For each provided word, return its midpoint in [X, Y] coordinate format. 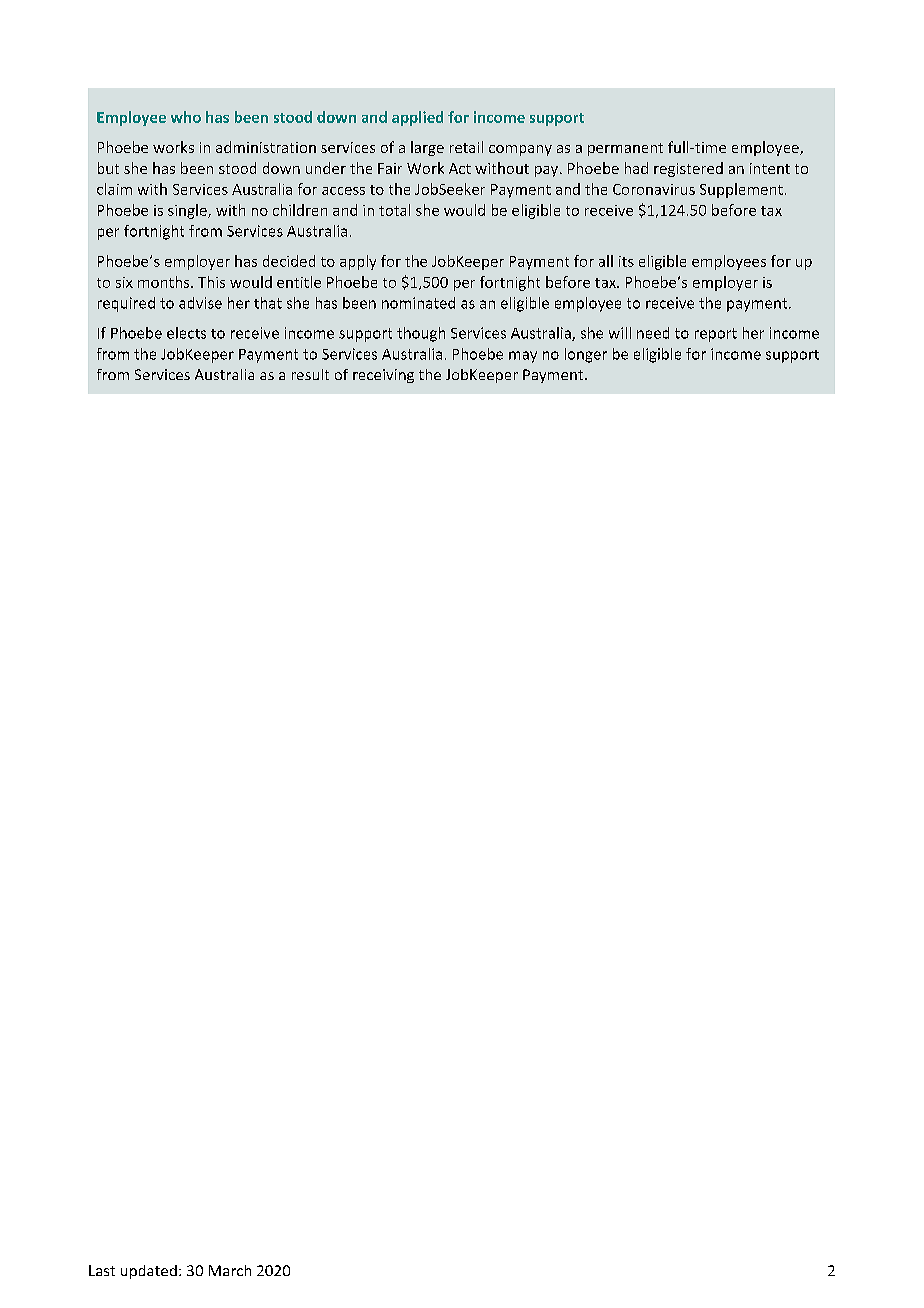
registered [688, 169]
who [186, 117]
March [230, 1270]
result [310, 374]
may [523, 357]
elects [186, 333]
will [620, 333]
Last [102, 1270]
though [421, 334]
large [427, 148]
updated [149, 1272]
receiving [383, 376]
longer [586, 355]
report [716, 335]
